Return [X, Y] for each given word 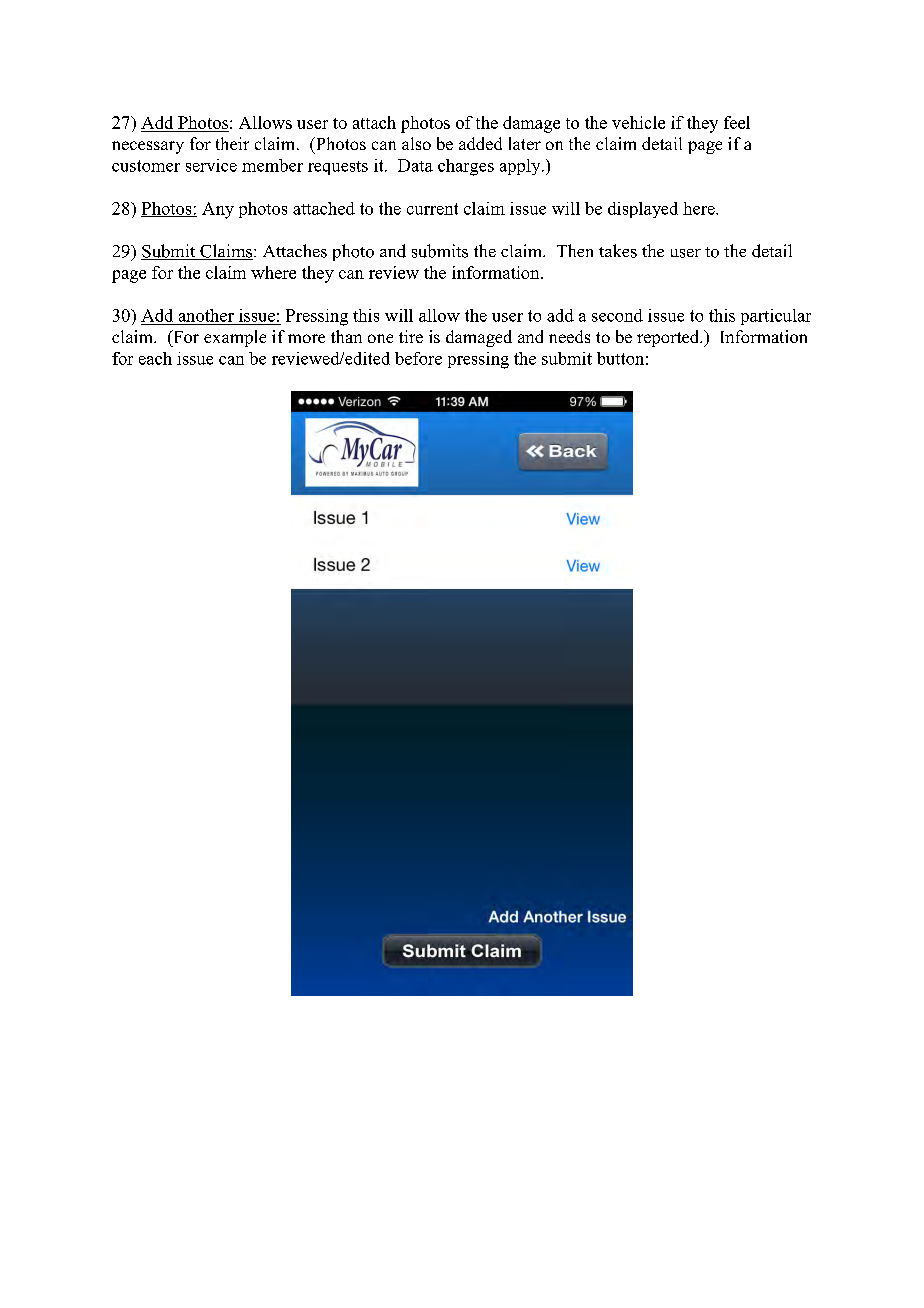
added [480, 143]
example [235, 338]
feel [737, 122]
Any [218, 210]
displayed [643, 210]
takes [618, 251]
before [418, 358]
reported [669, 338]
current [432, 209]
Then [575, 250]
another [206, 315]
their [232, 143]
